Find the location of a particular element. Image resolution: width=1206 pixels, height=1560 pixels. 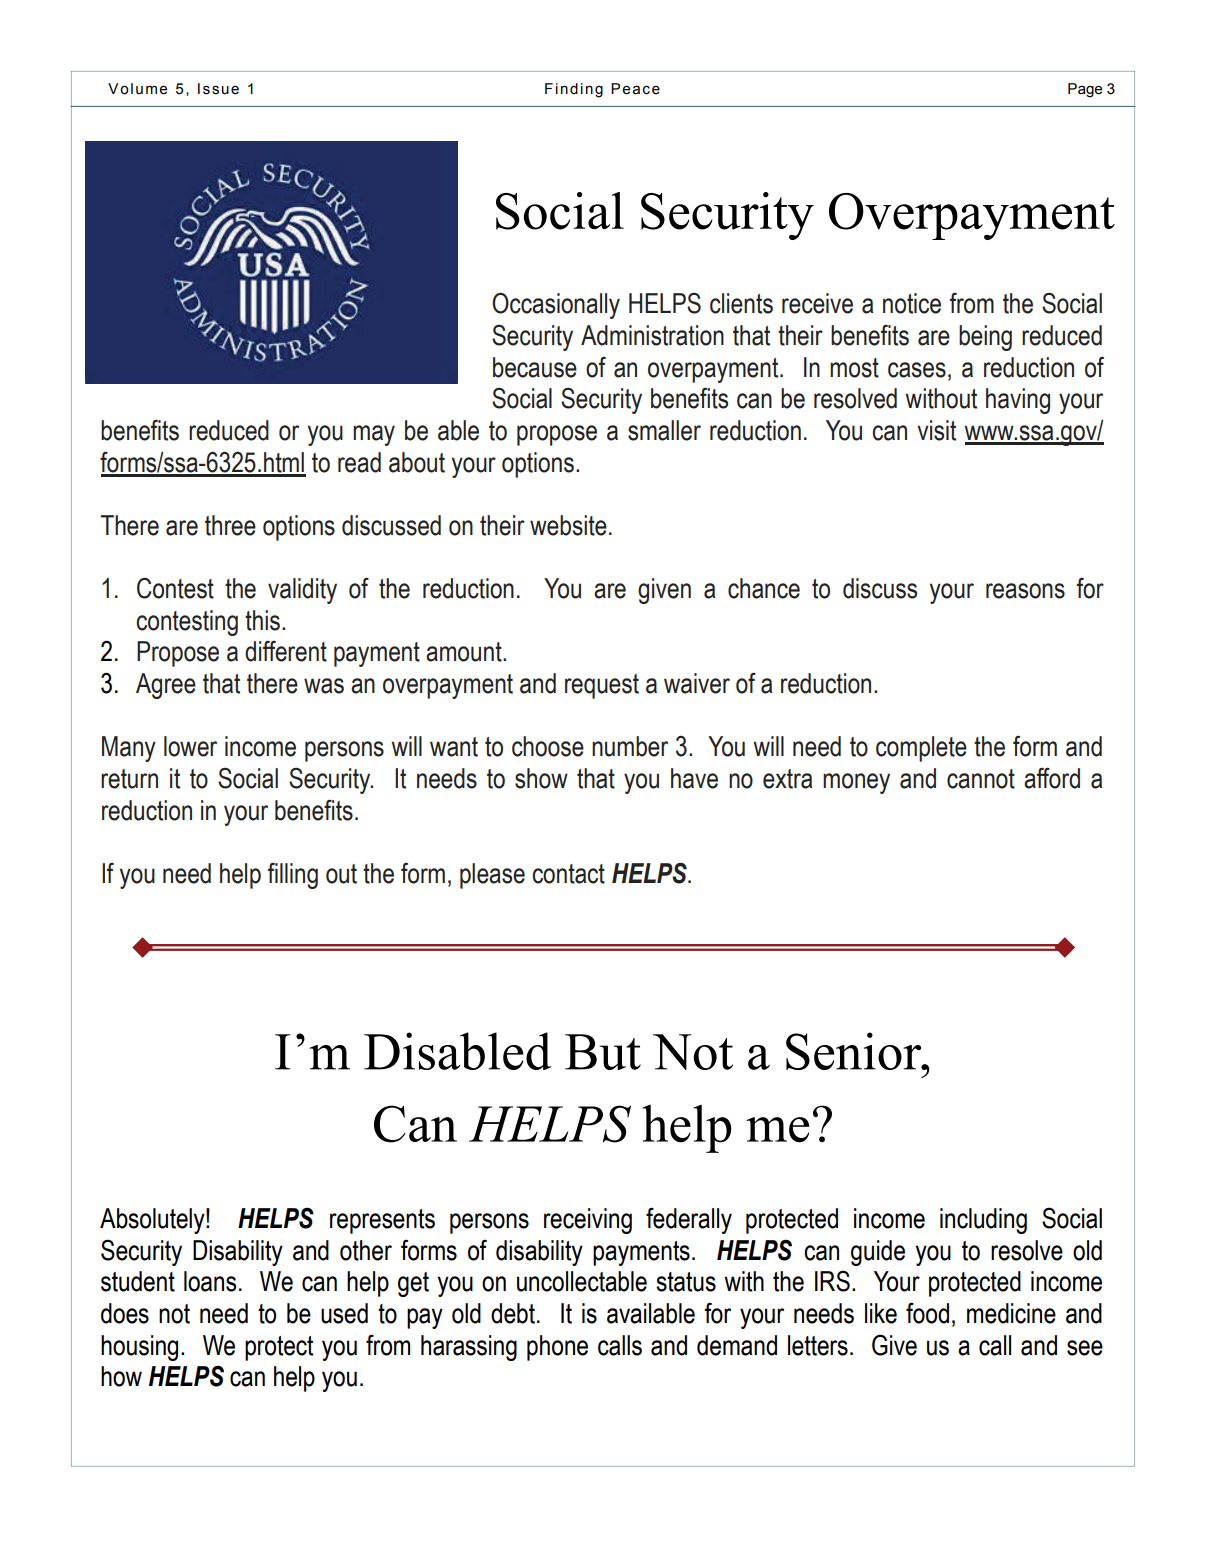

filling is located at coordinates (293, 876).
